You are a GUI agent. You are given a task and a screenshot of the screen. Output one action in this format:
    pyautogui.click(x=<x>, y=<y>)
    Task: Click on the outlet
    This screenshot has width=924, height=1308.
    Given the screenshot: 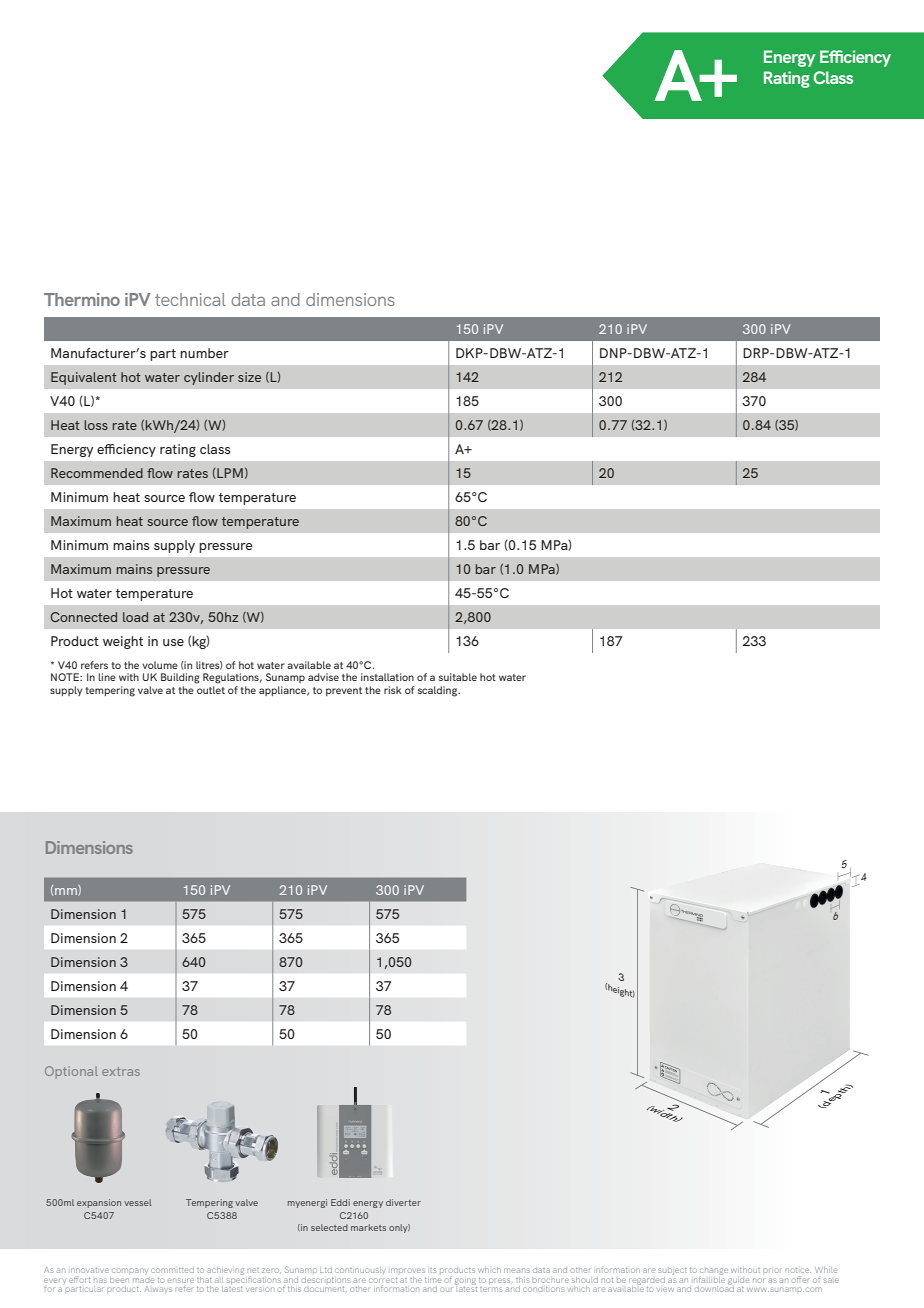 What is the action you would take?
    pyautogui.click(x=211, y=690)
